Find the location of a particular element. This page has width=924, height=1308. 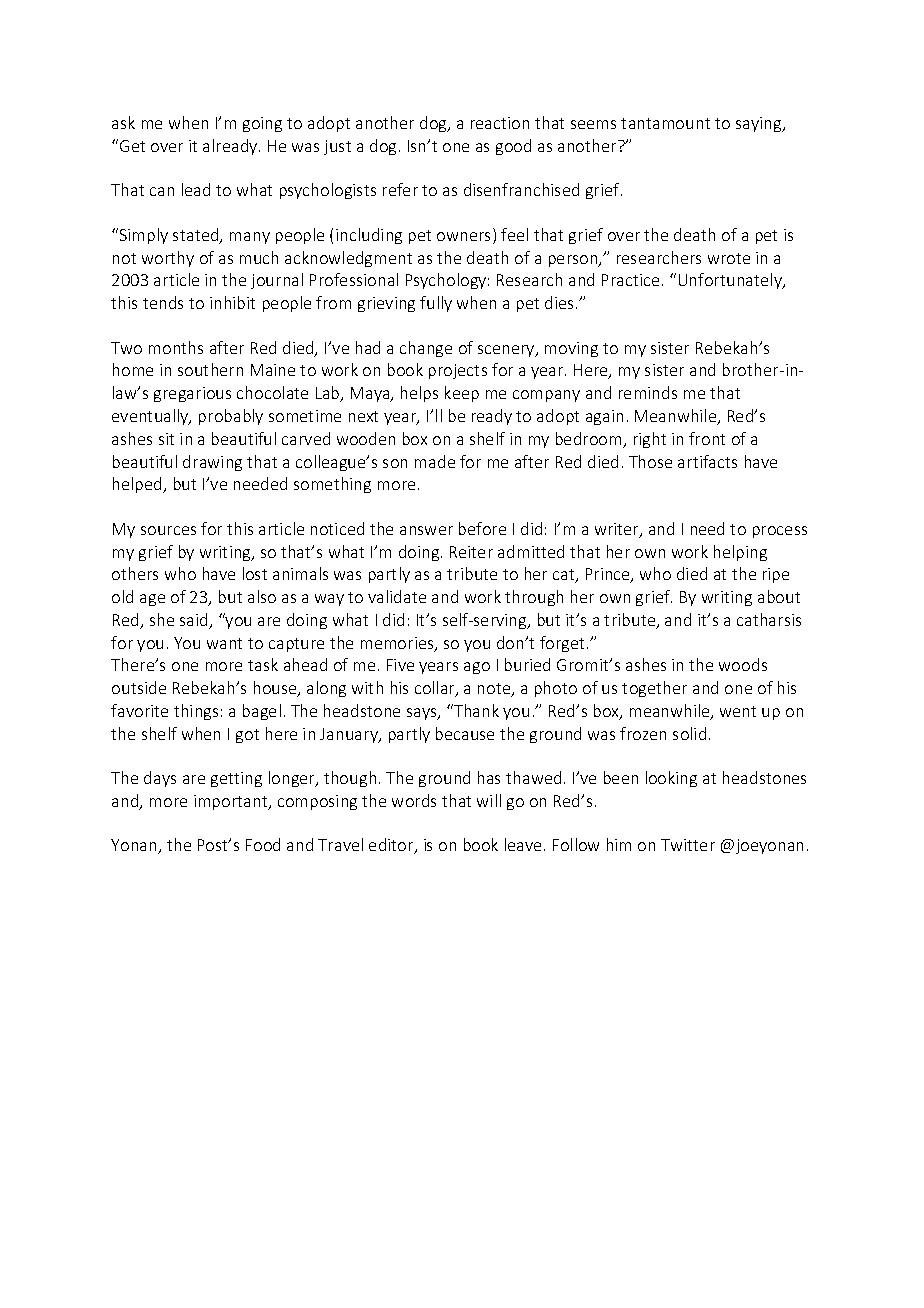

drawing is located at coordinates (212, 463).
